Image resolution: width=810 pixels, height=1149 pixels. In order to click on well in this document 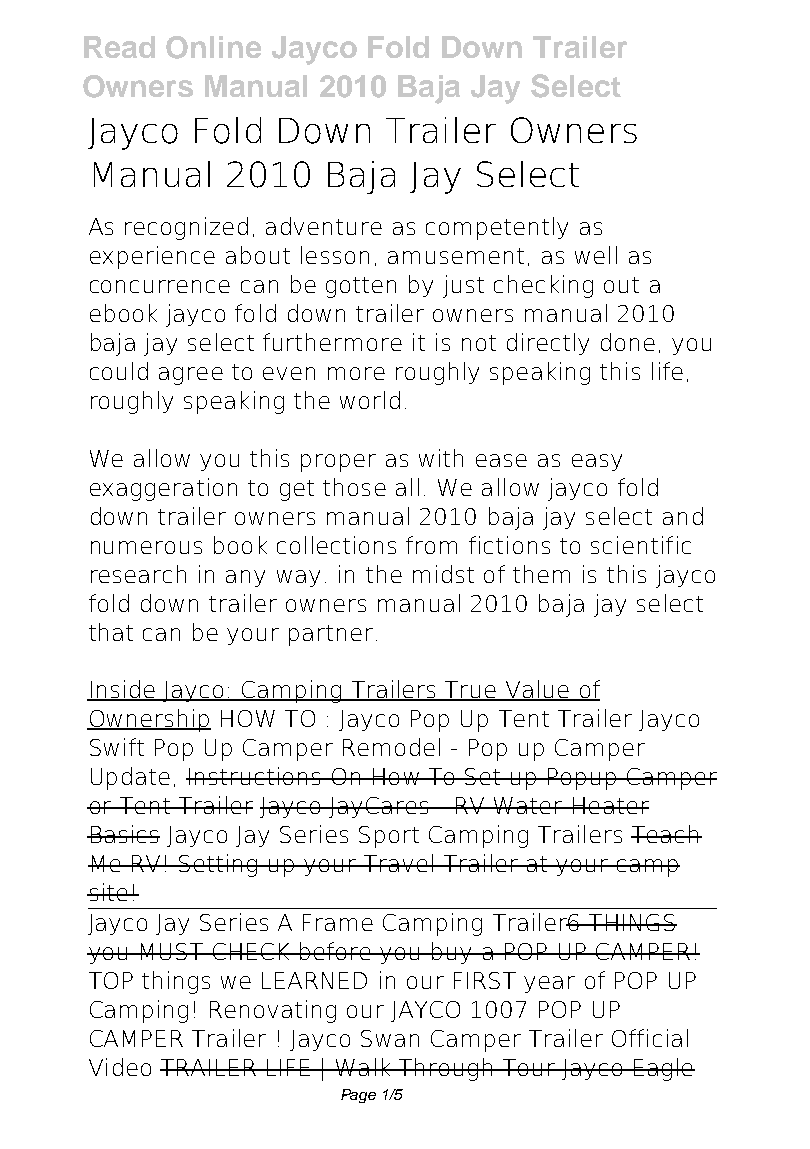, I will do `click(596, 255)`.
